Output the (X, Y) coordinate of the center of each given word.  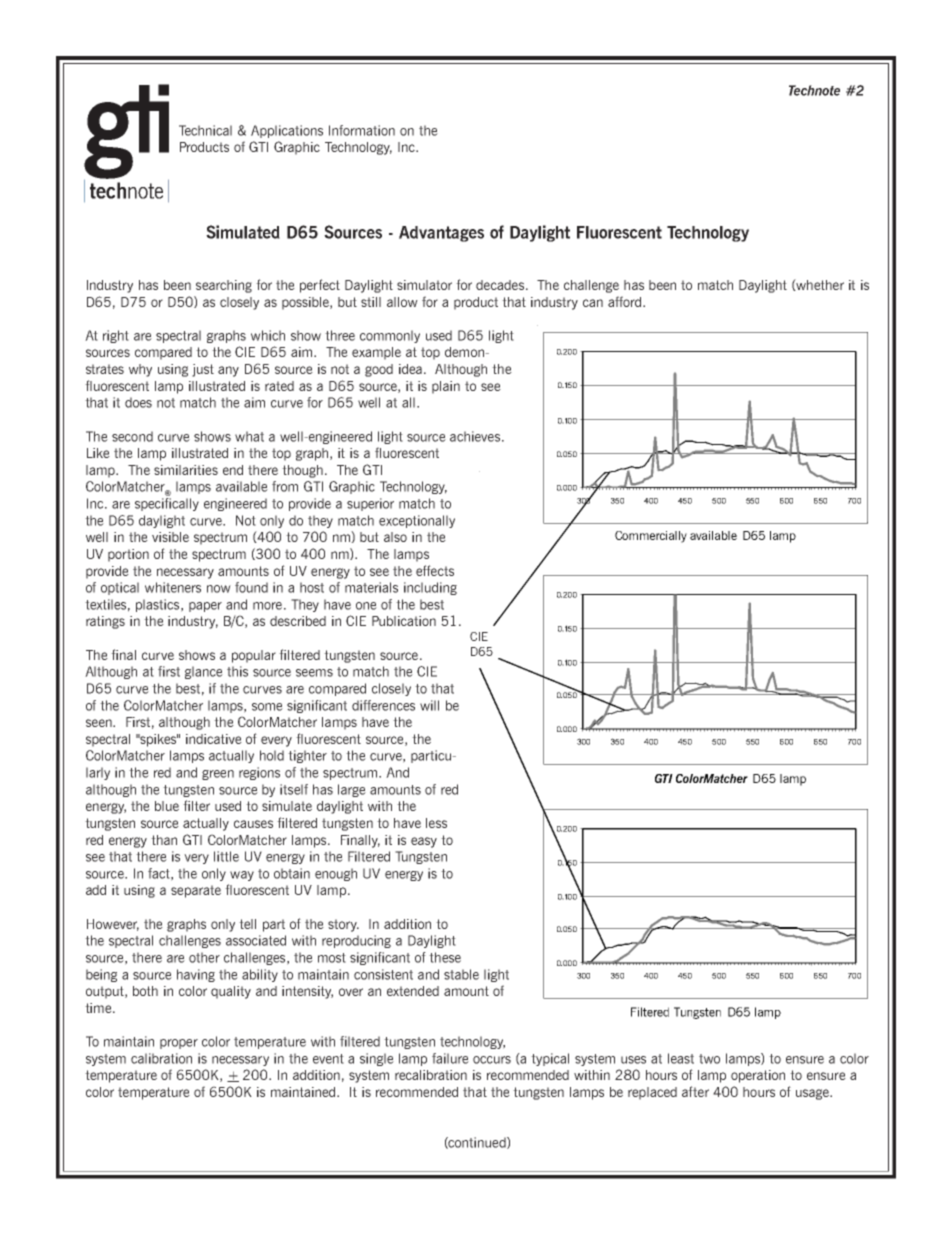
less (436, 823)
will (429, 705)
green (218, 775)
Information (362, 130)
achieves (476, 436)
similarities (186, 470)
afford (624, 301)
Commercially (651, 537)
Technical (205, 130)
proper (179, 1044)
